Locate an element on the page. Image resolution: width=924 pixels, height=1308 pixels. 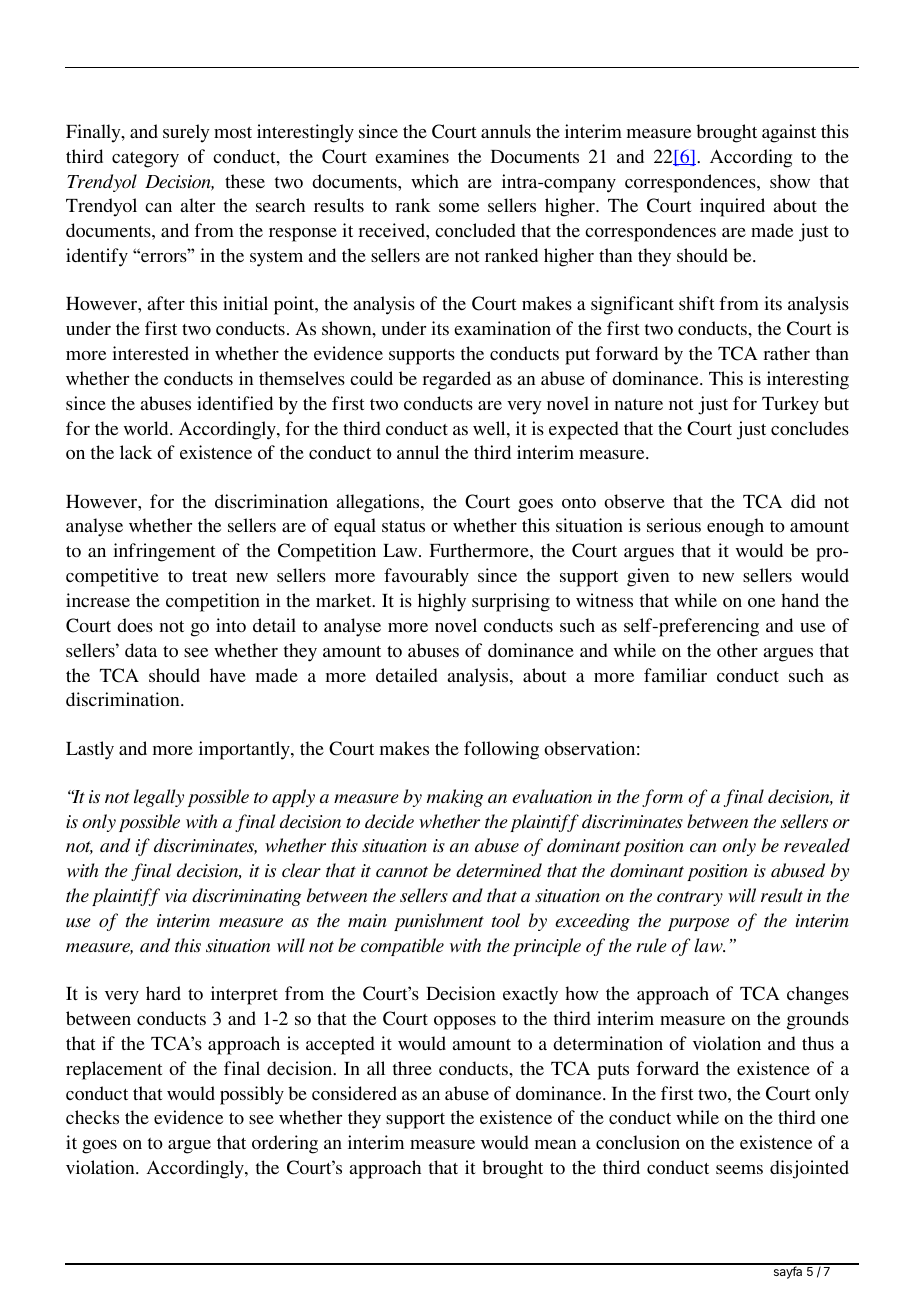
punishment is located at coordinates (439, 922).
